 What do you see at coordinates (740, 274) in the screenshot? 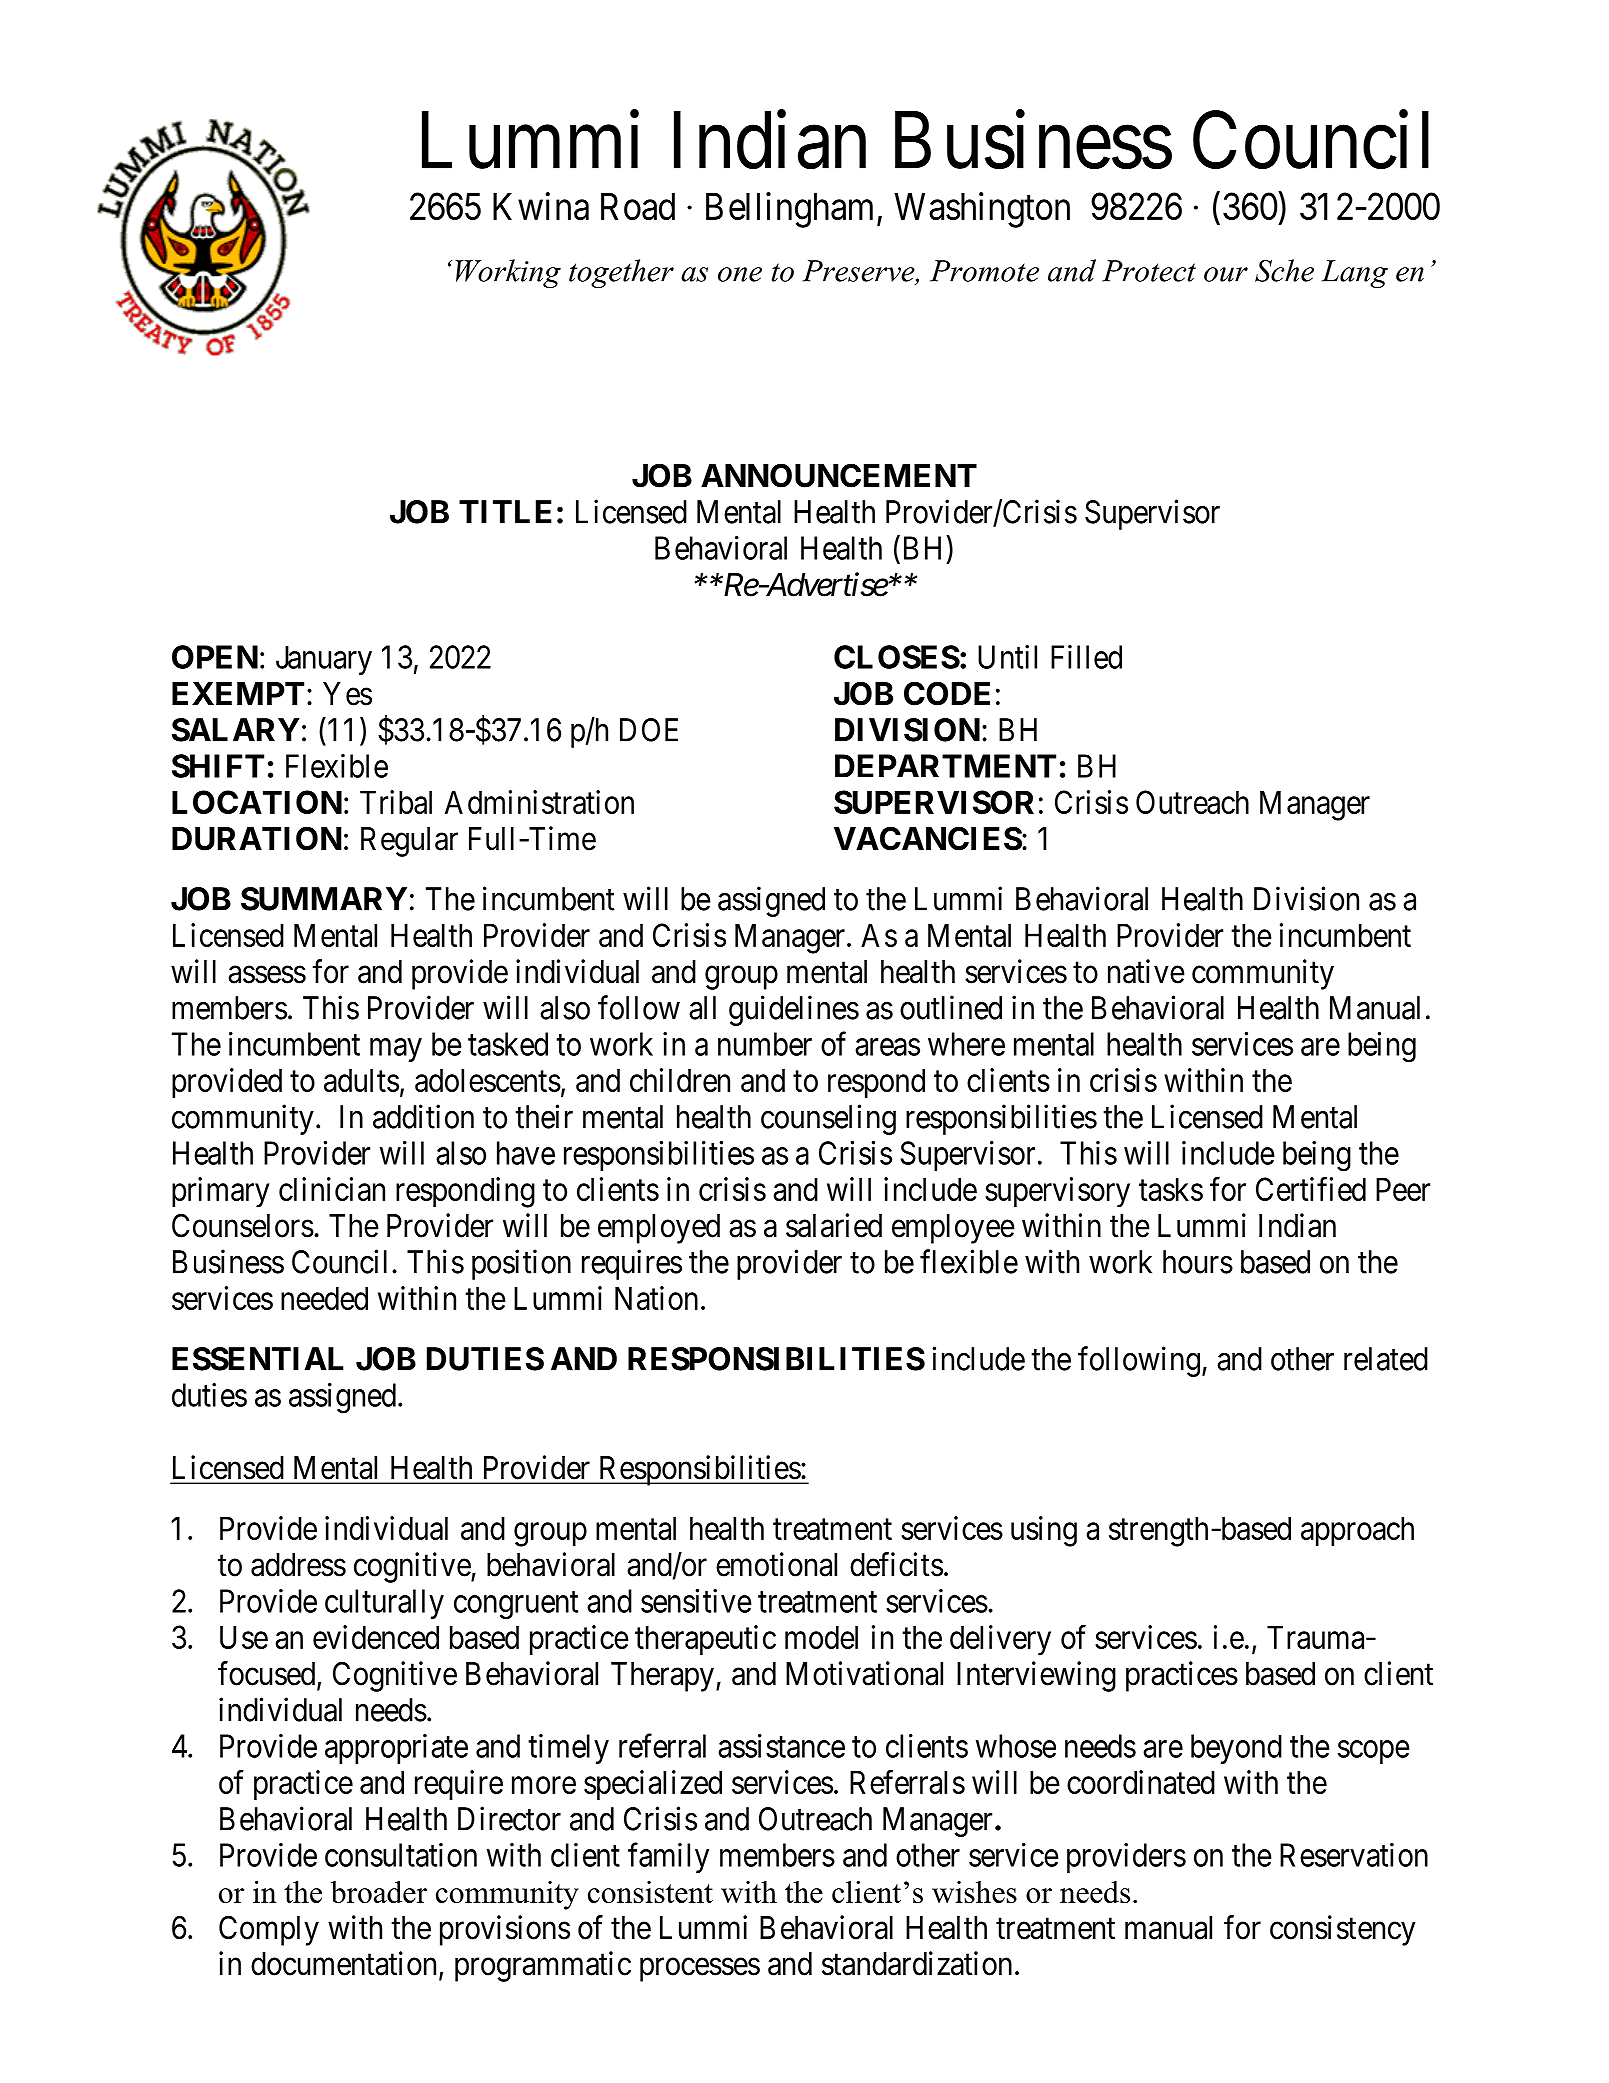
I see `one` at bounding box center [740, 274].
